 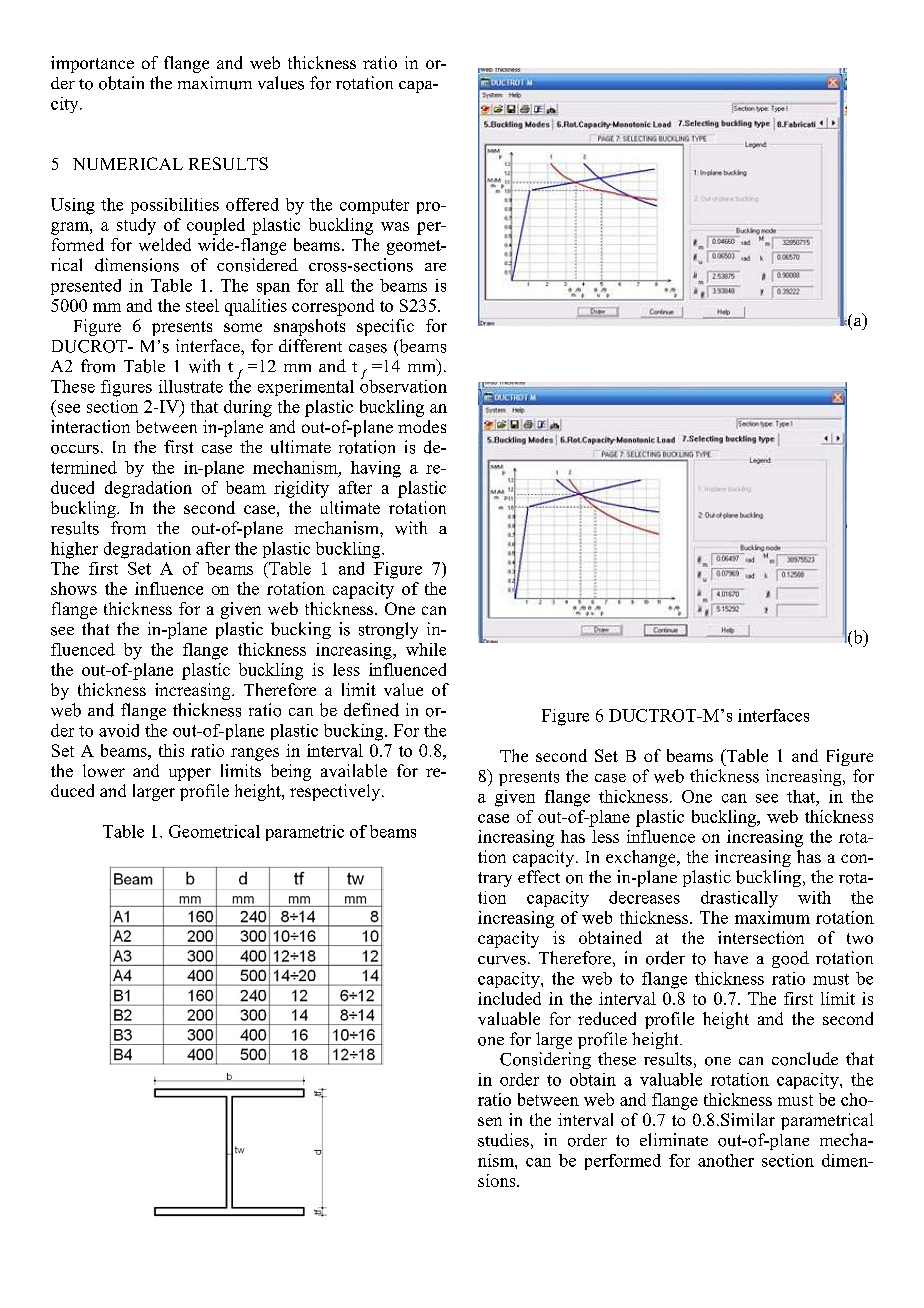 What do you see at coordinates (426, 649) in the page?
I see `while` at bounding box center [426, 649].
